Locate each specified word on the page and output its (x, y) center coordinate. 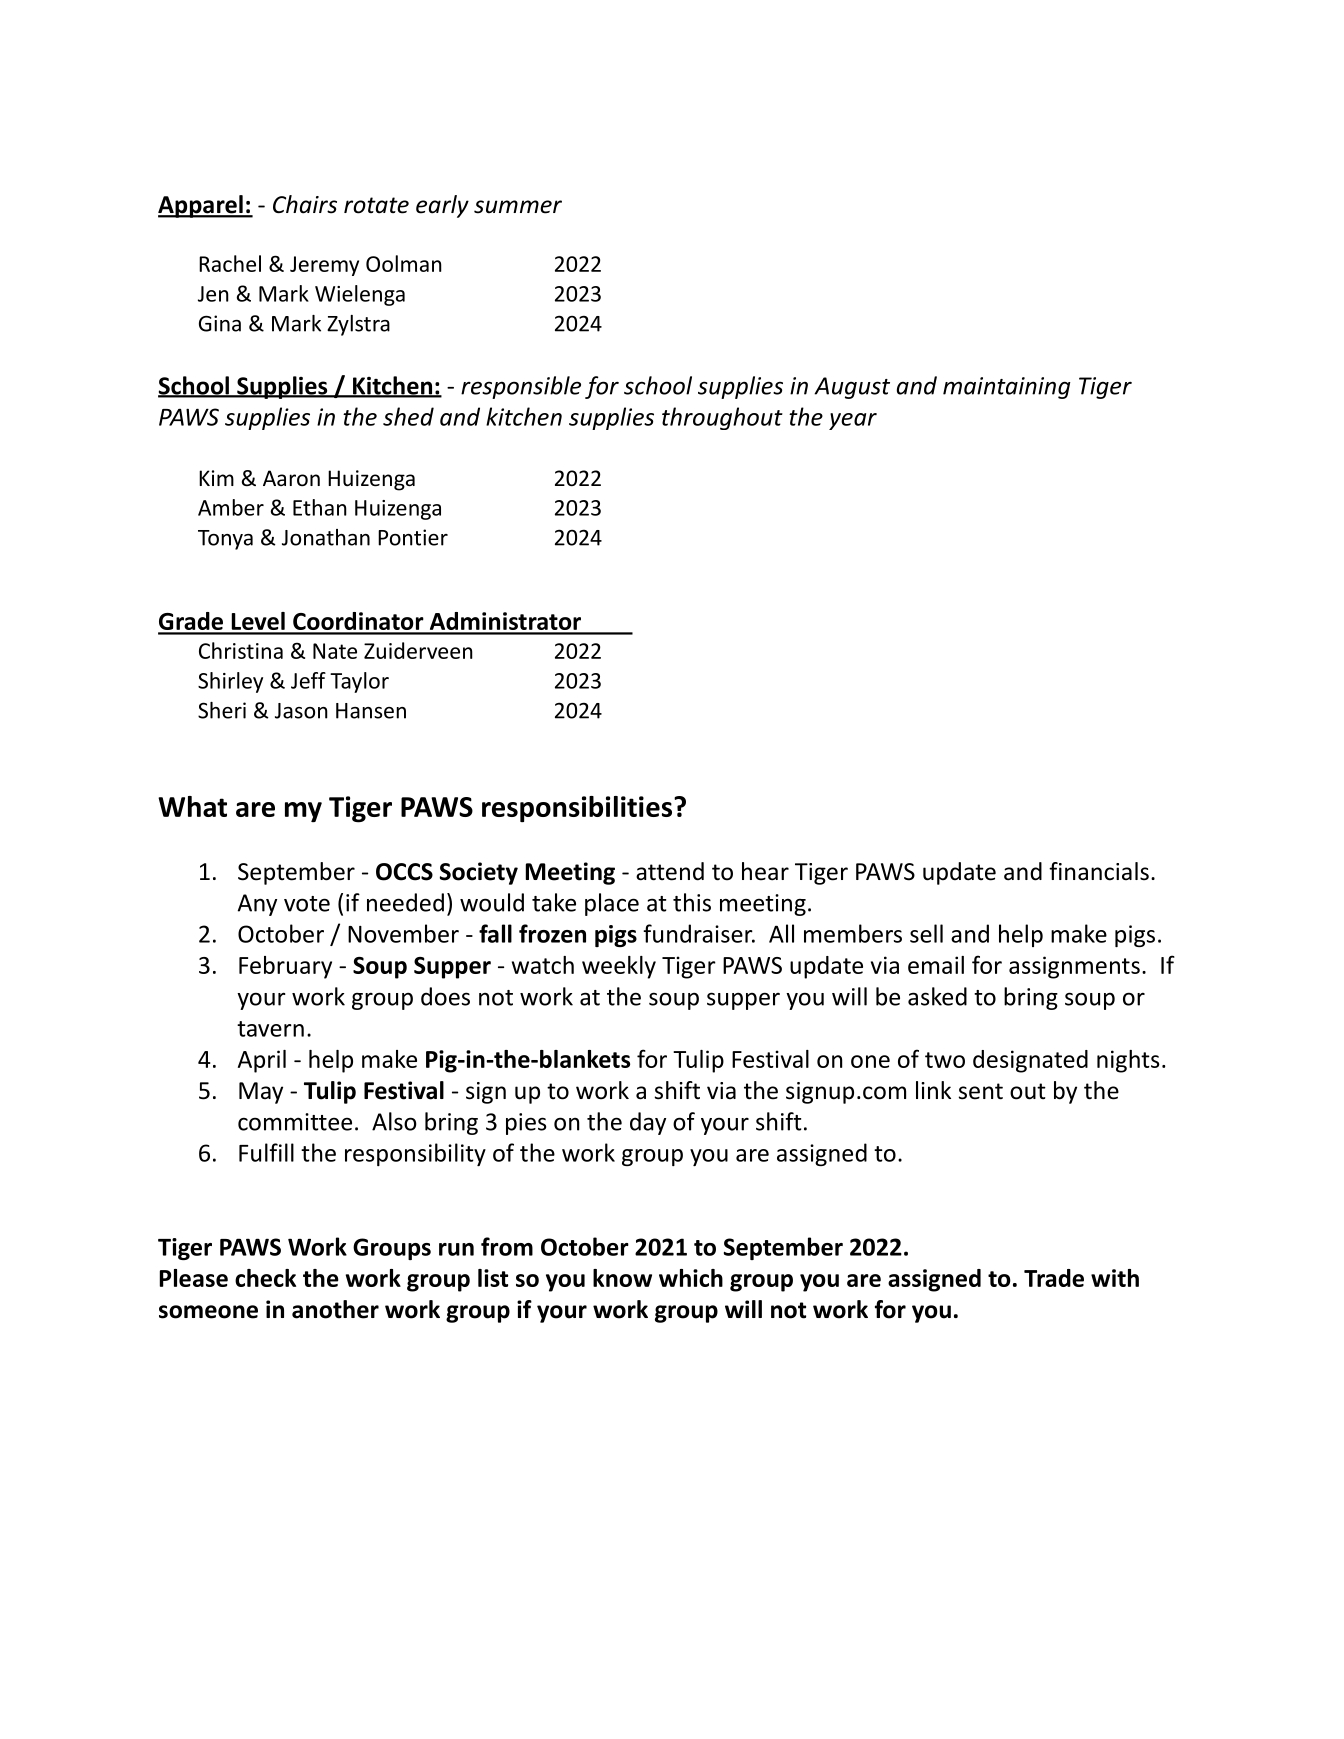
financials (1099, 871)
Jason (301, 711)
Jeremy (324, 266)
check (265, 1278)
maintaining (1007, 388)
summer (518, 207)
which (691, 1278)
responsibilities (577, 809)
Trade (1054, 1278)
